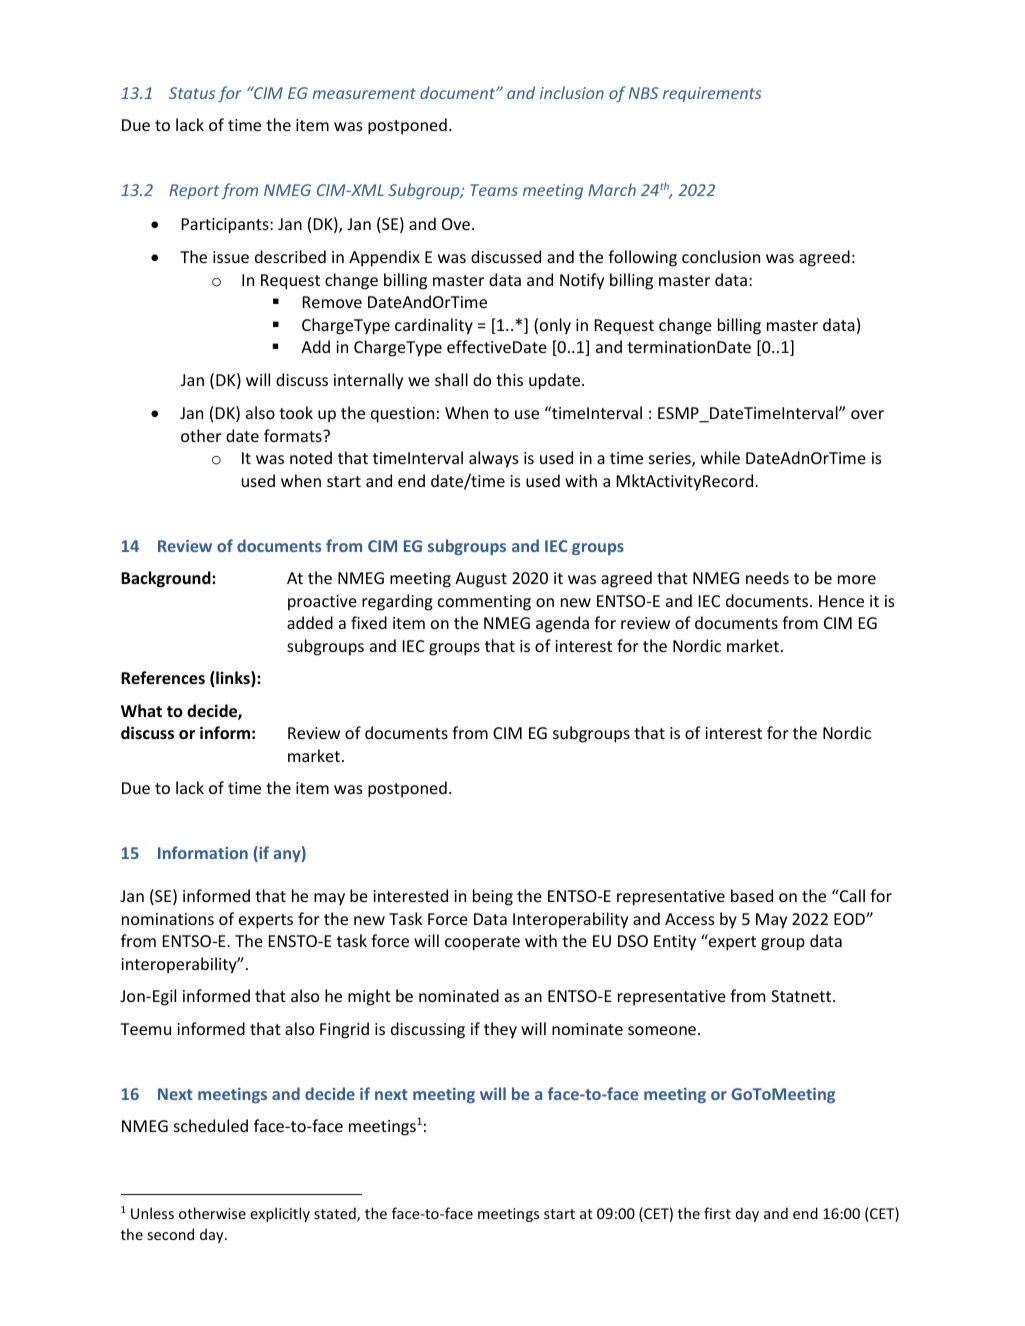 The height and width of the screenshot is (1326, 1025). Describe the element at coordinates (336, 1214) in the screenshot. I see `stated` at that location.
